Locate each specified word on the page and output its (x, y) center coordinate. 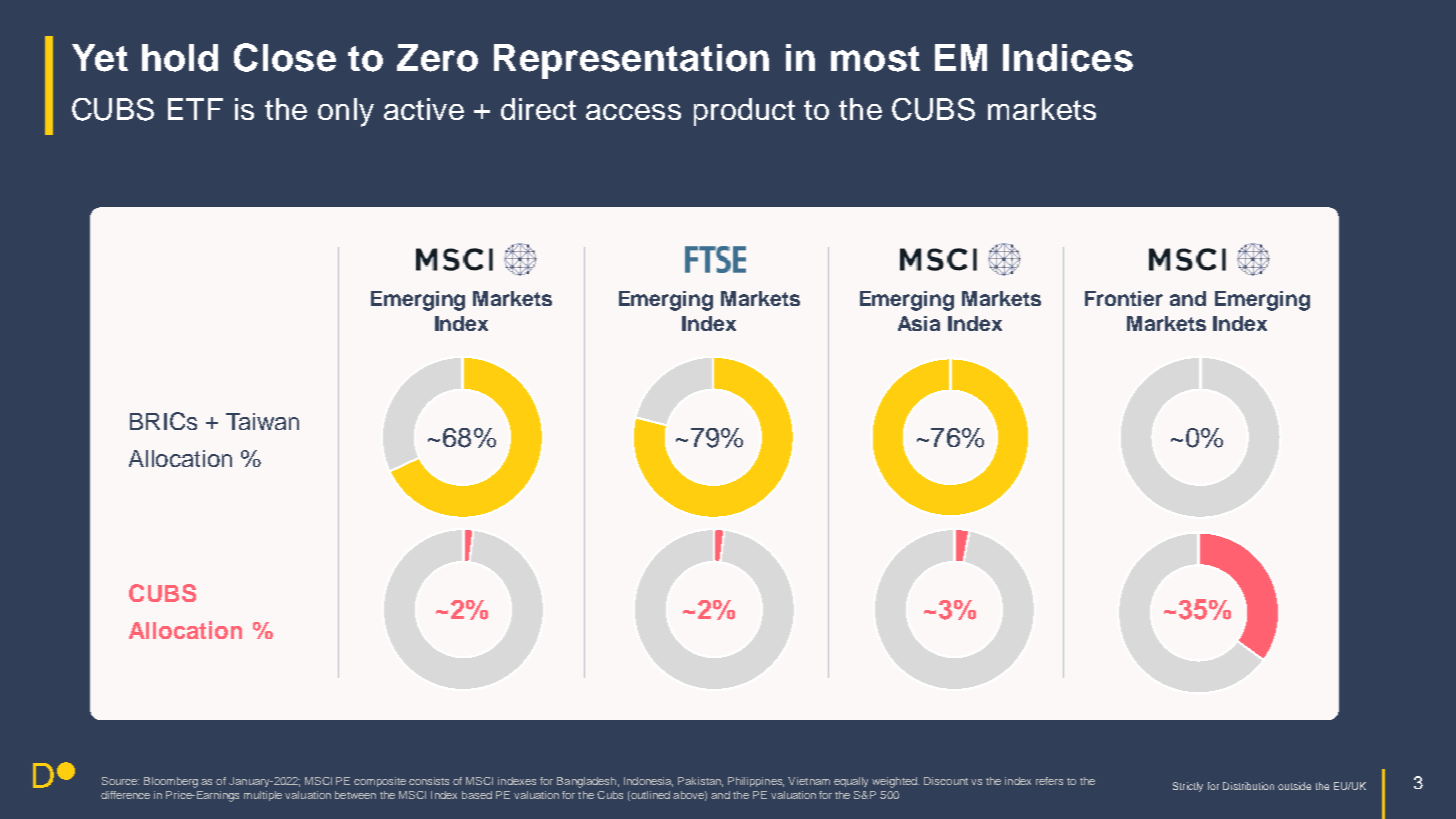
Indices (1068, 58)
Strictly (1188, 787)
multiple (263, 796)
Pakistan (700, 782)
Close (285, 57)
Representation (631, 61)
